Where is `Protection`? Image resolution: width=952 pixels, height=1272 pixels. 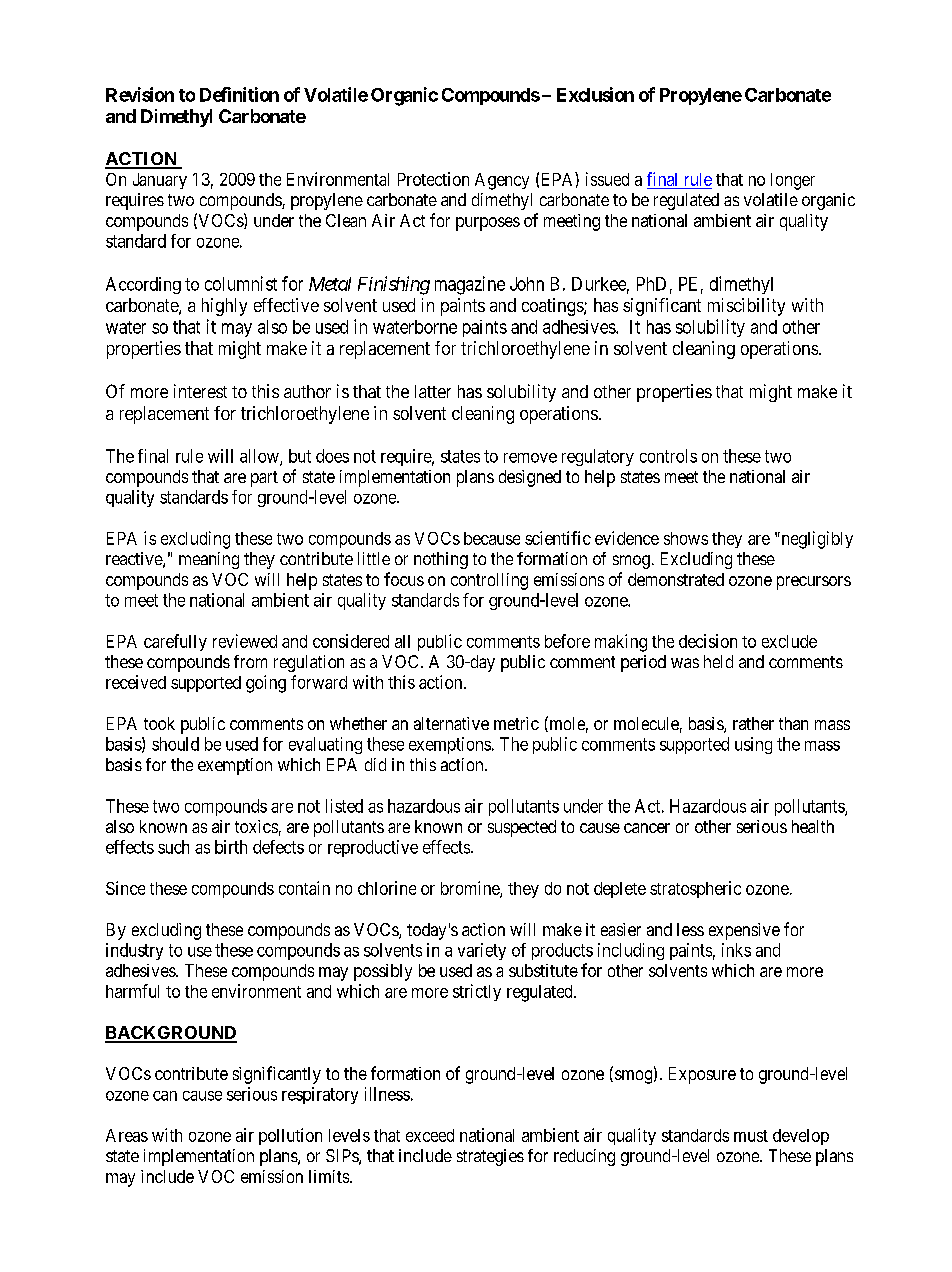
Protection is located at coordinates (433, 179).
